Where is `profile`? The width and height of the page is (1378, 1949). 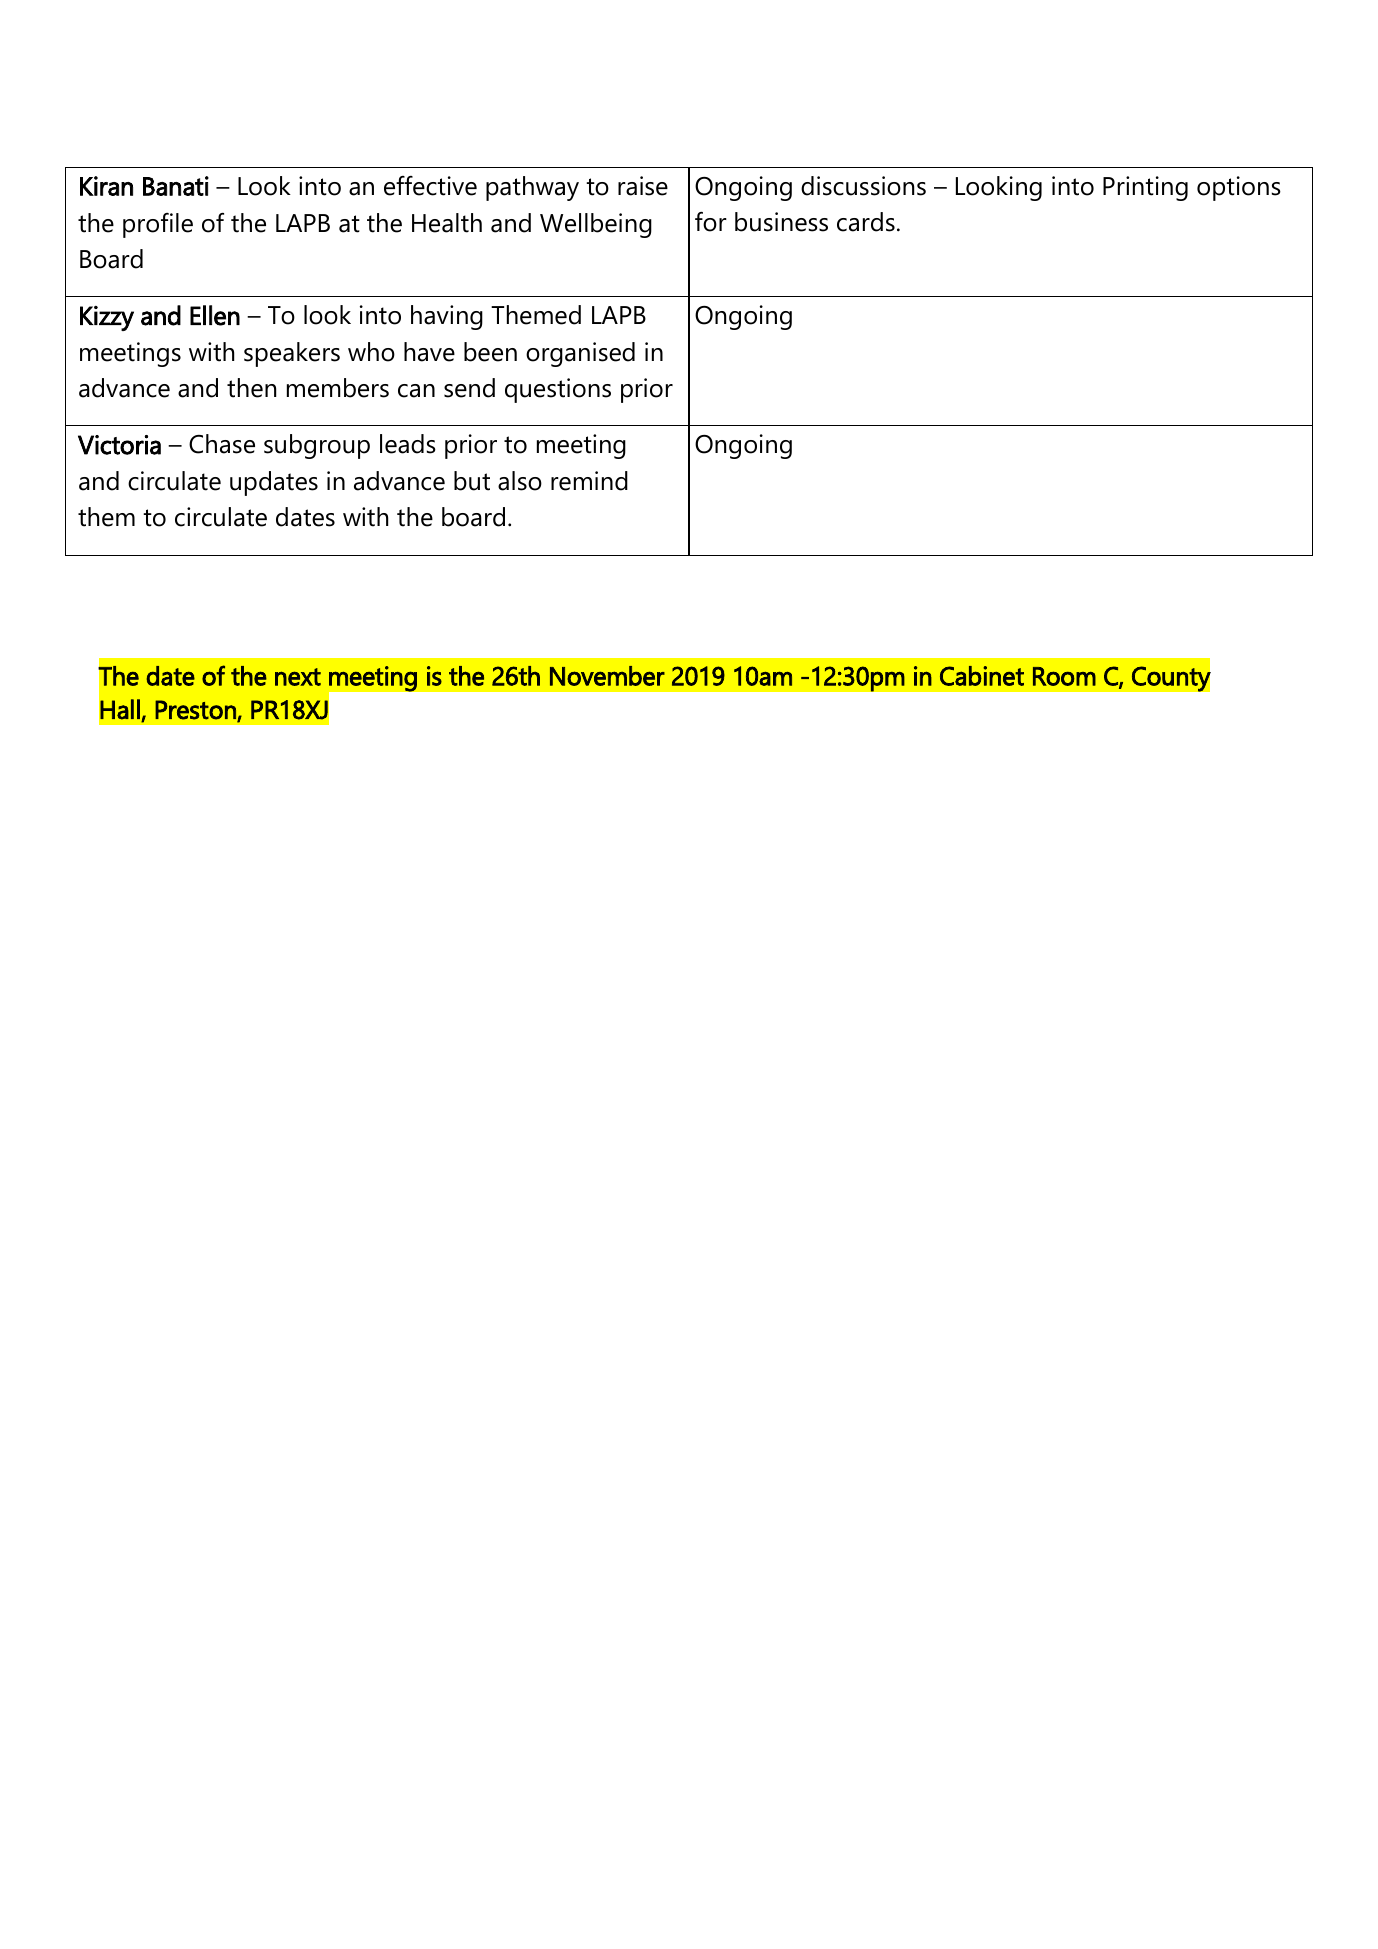 profile is located at coordinates (158, 225).
